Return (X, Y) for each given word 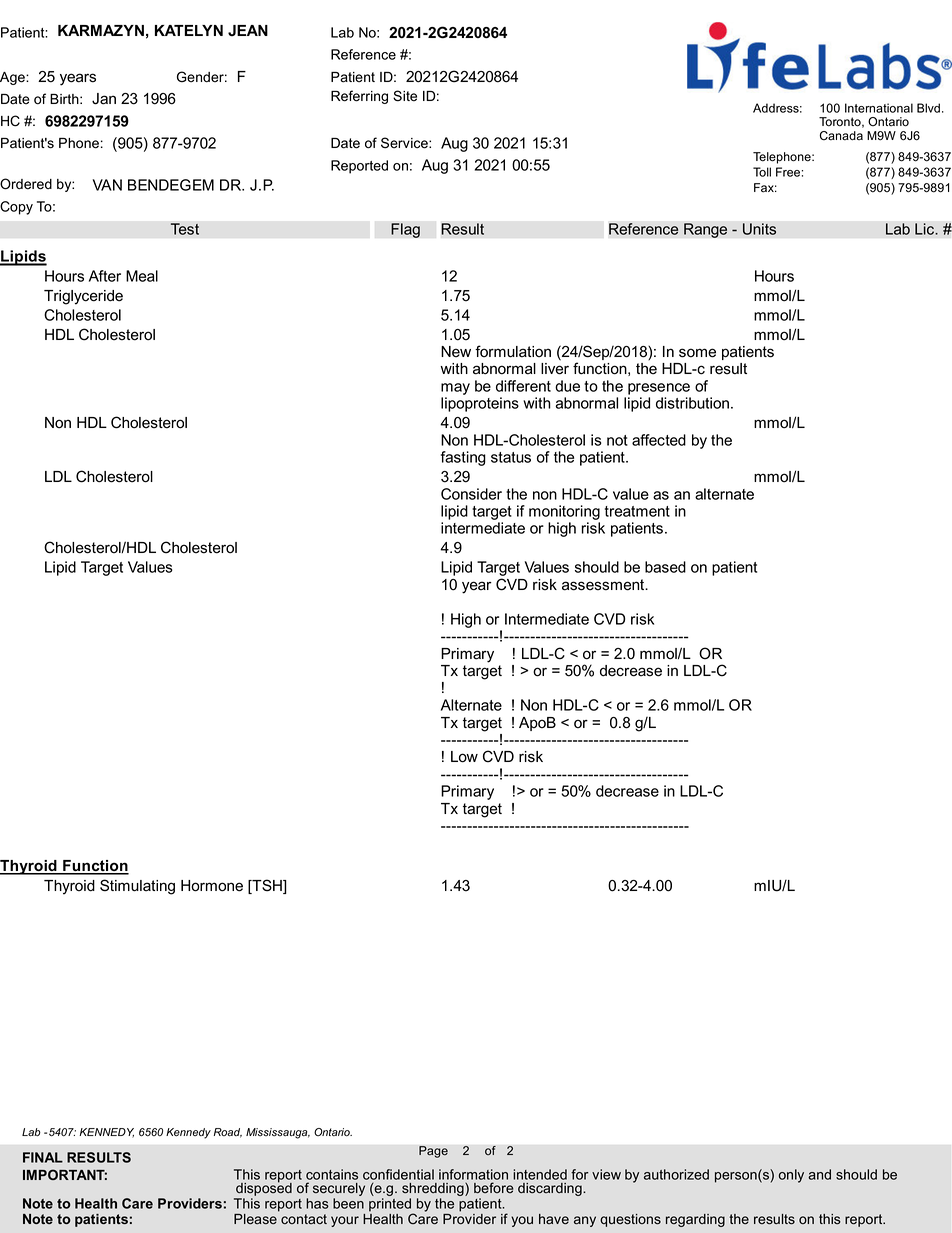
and (819, 1174)
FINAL (43, 1157)
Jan (104, 99)
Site (405, 96)
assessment (604, 585)
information (473, 1176)
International (879, 108)
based (665, 567)
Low (464, 757)
